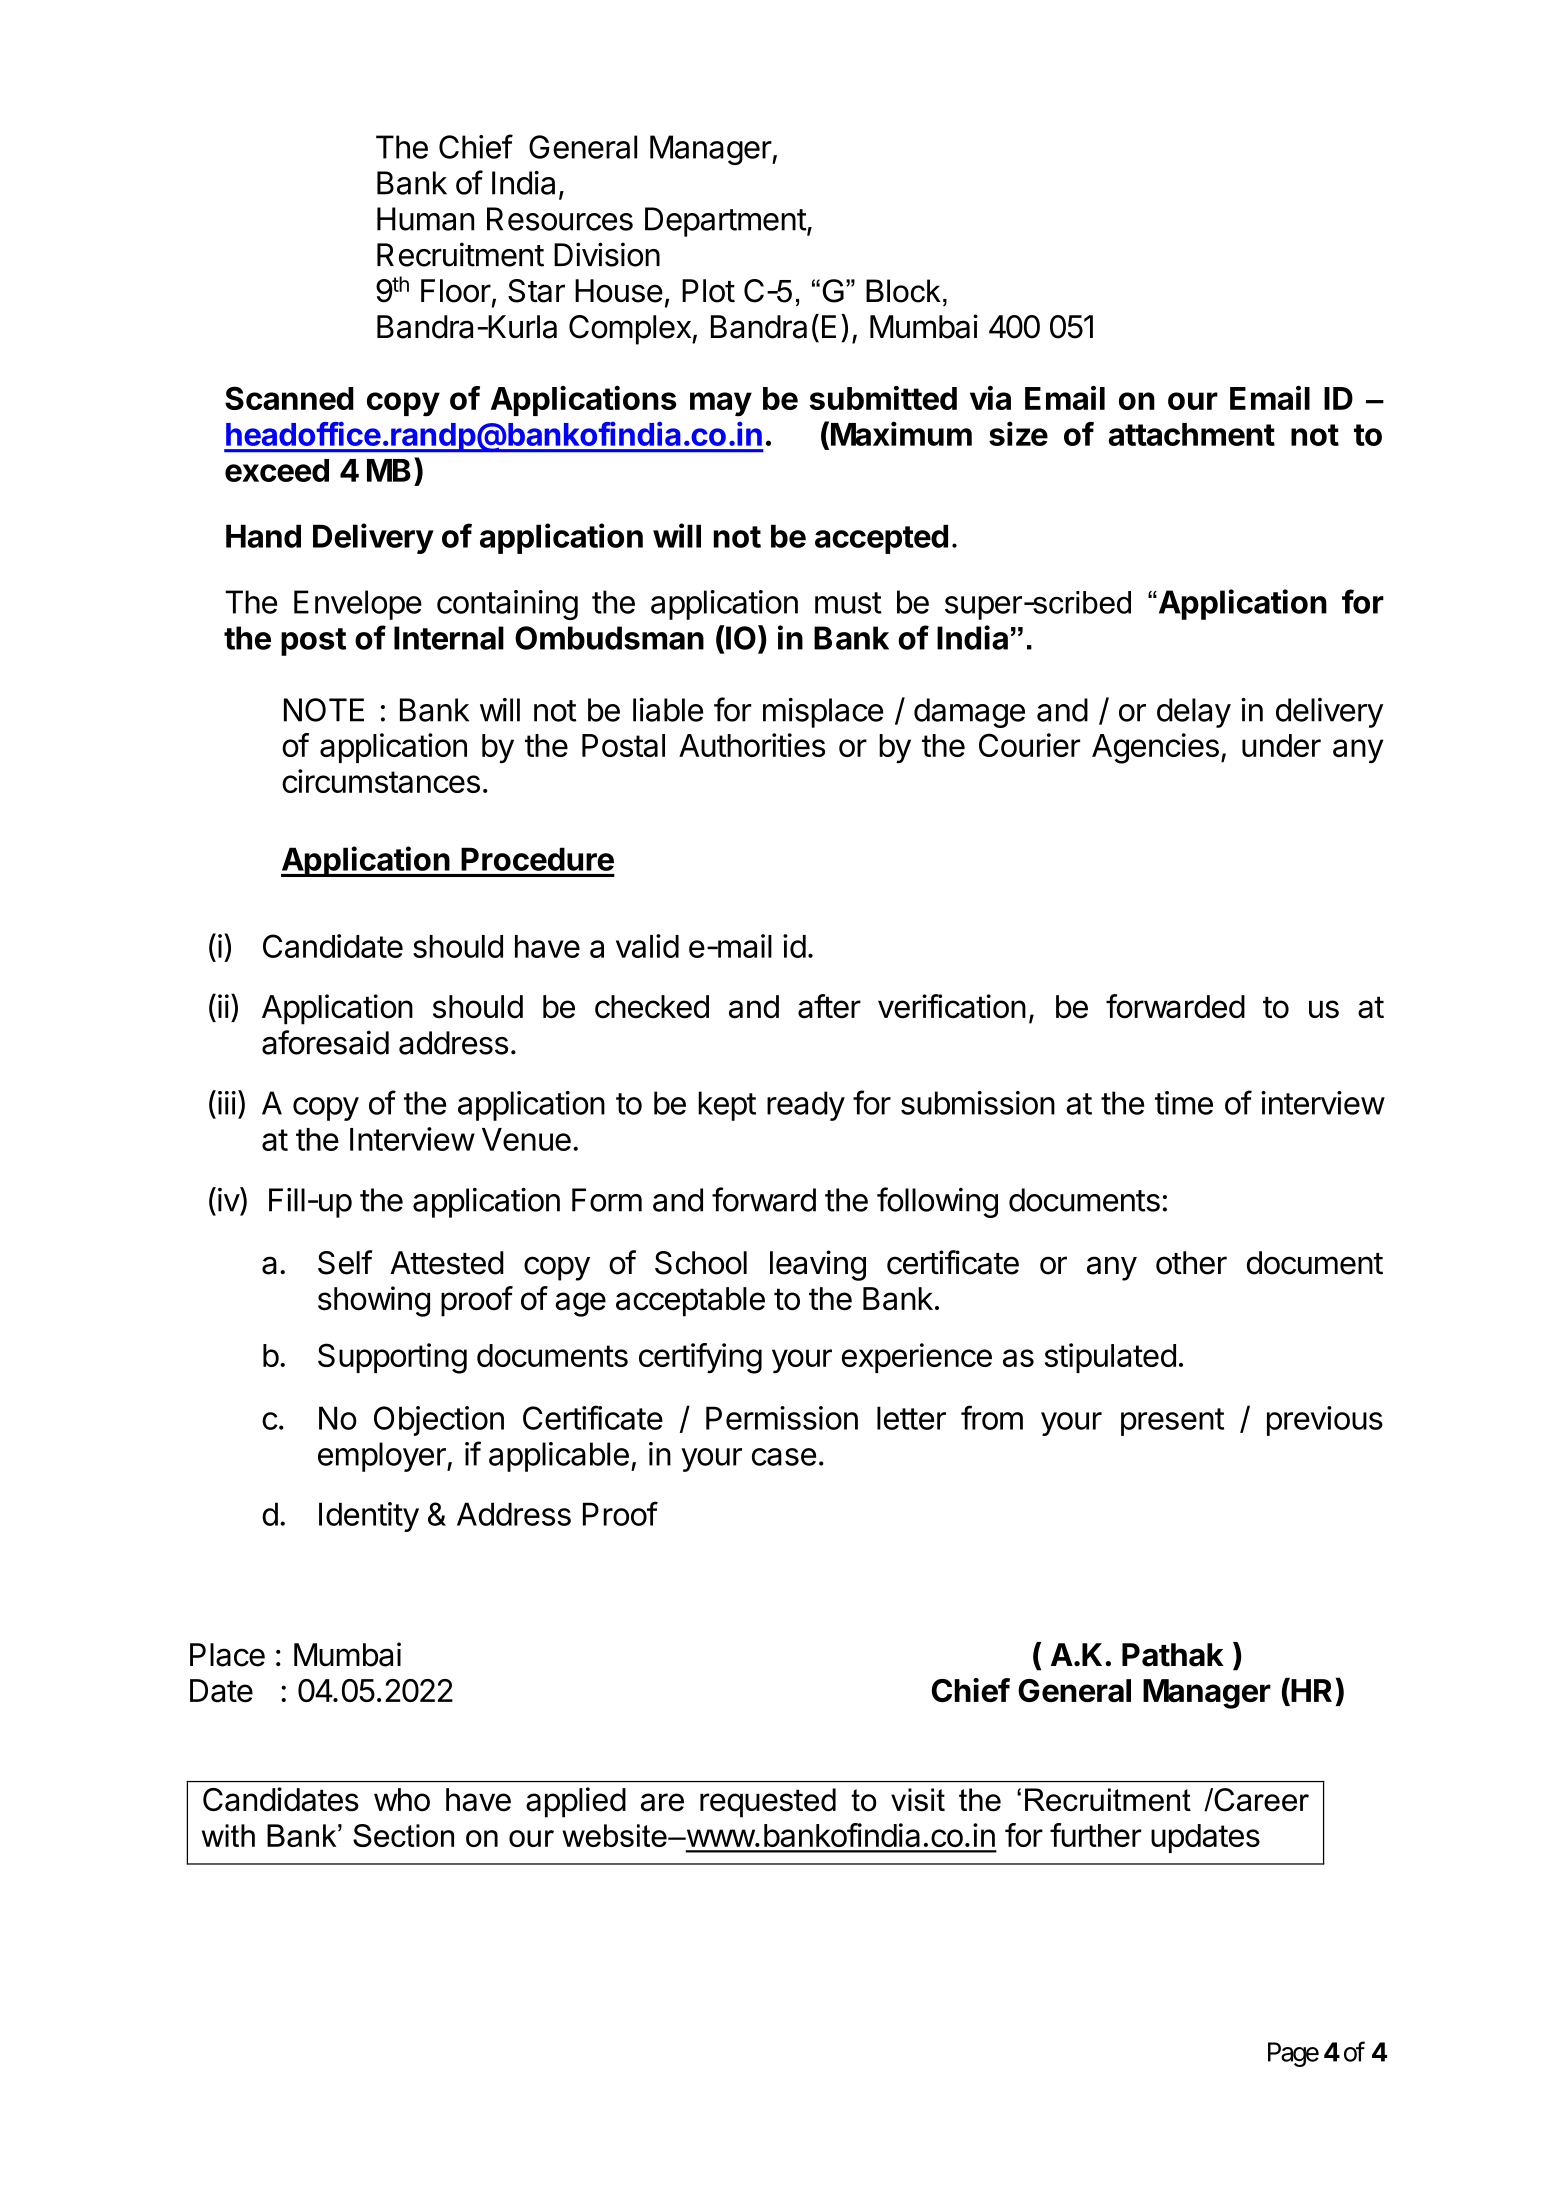  What do you see at coordinates (818, 1265) in the image?
I see `leaving` at bounding box center [818, 1265].
